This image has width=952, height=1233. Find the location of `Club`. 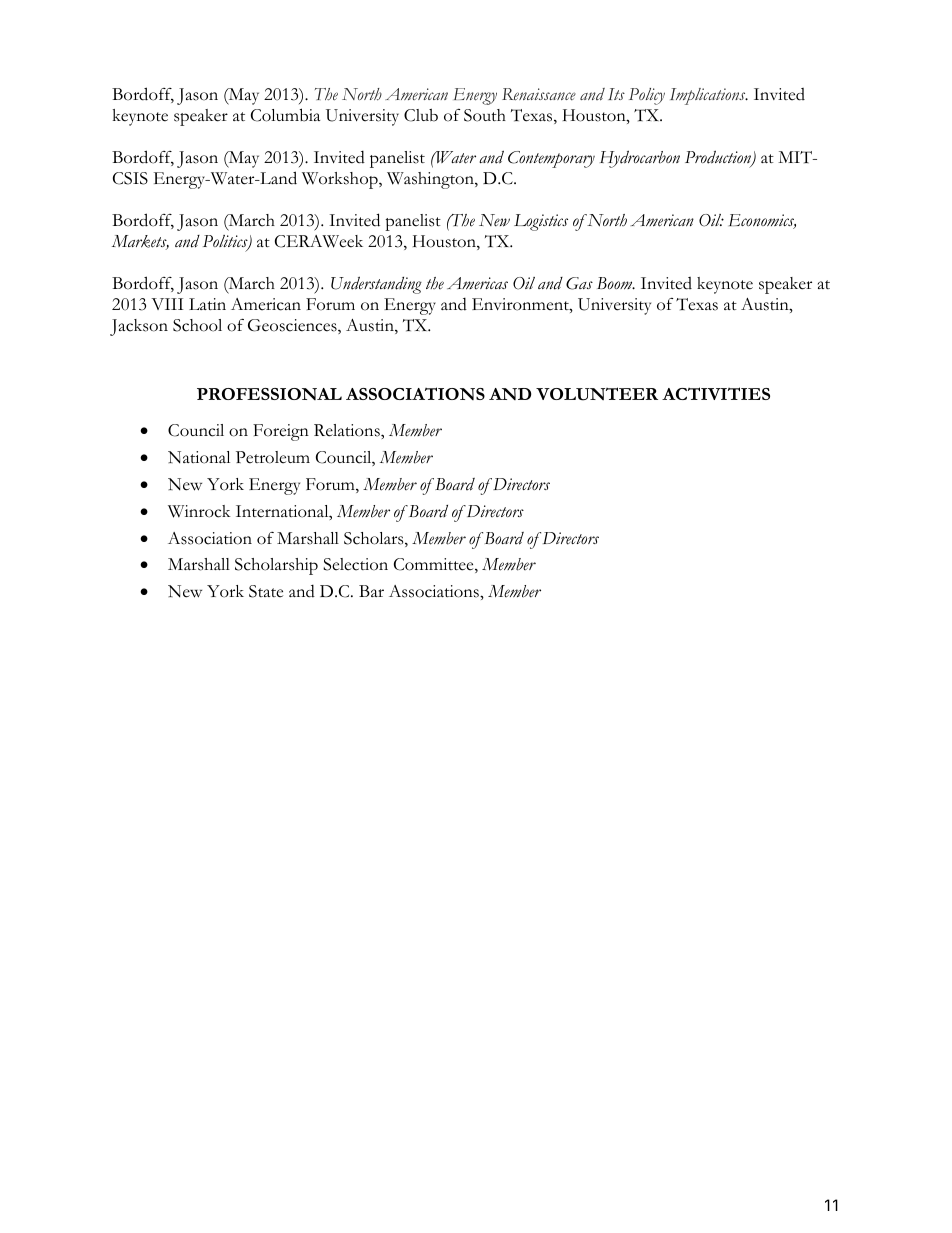

Club is located at coordinates (421, 115).
